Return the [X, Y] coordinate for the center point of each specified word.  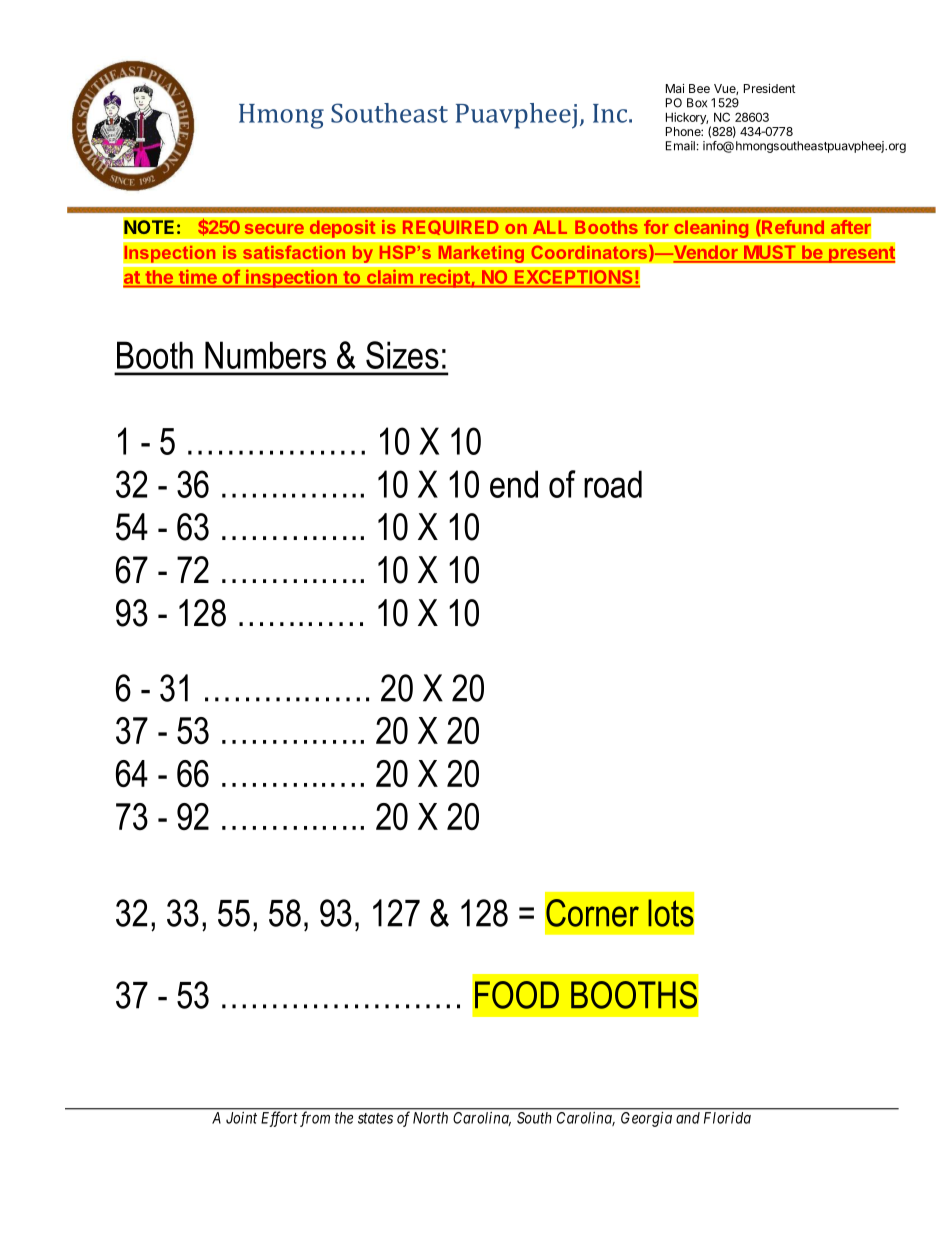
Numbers [265, 355]
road [613, 484]
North [430, 1118]
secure [274, 229]
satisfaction [294, 252]
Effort [279, 1119]
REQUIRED [451, 227]
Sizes [402, 355]
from [315, 1119]
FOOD [517, 995]
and [688, 1118]
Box [697, 103]
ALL [550, 227]
